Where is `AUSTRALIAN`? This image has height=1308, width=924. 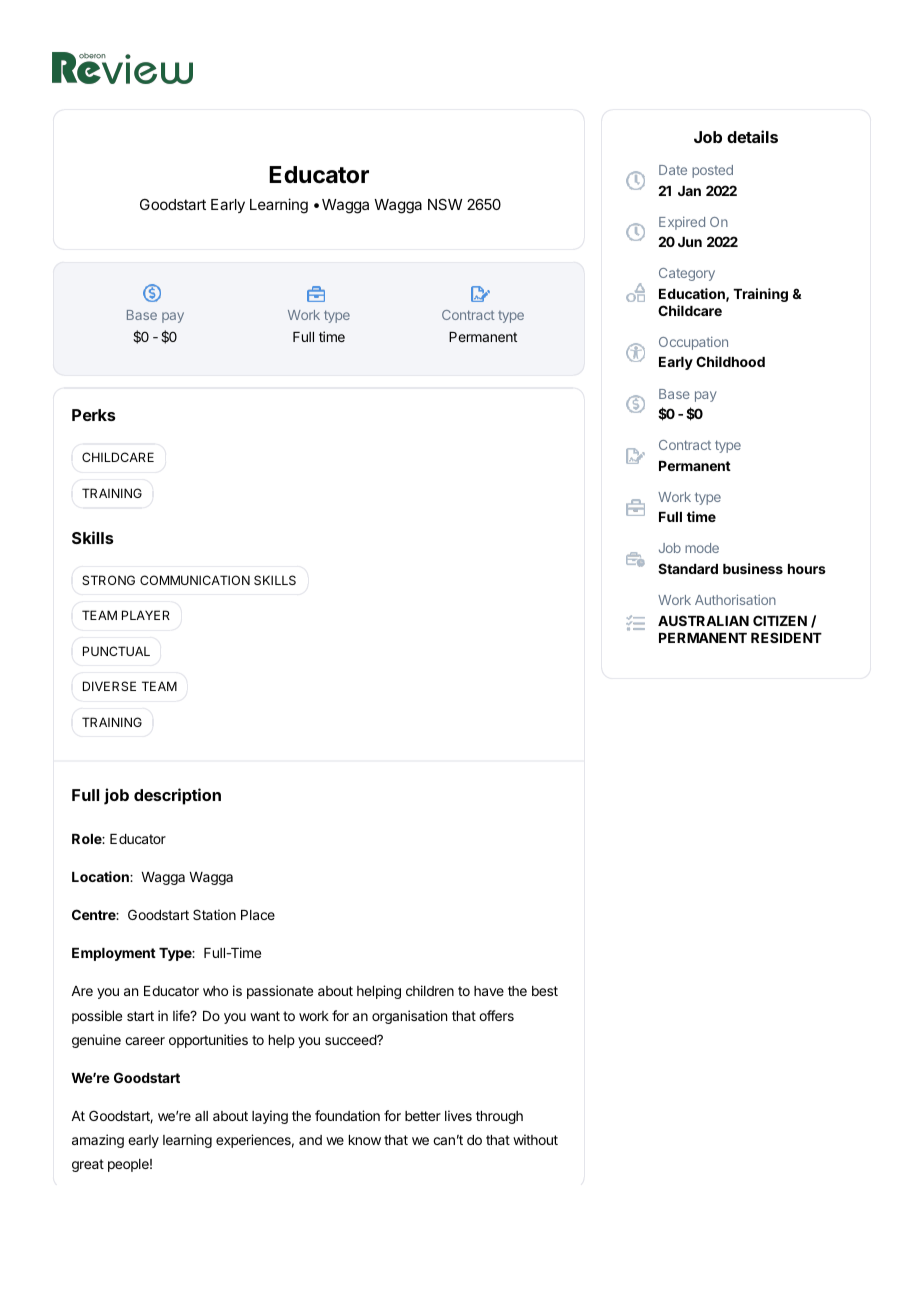
AUSTRALIAN is located at coordinates (703, 620).
